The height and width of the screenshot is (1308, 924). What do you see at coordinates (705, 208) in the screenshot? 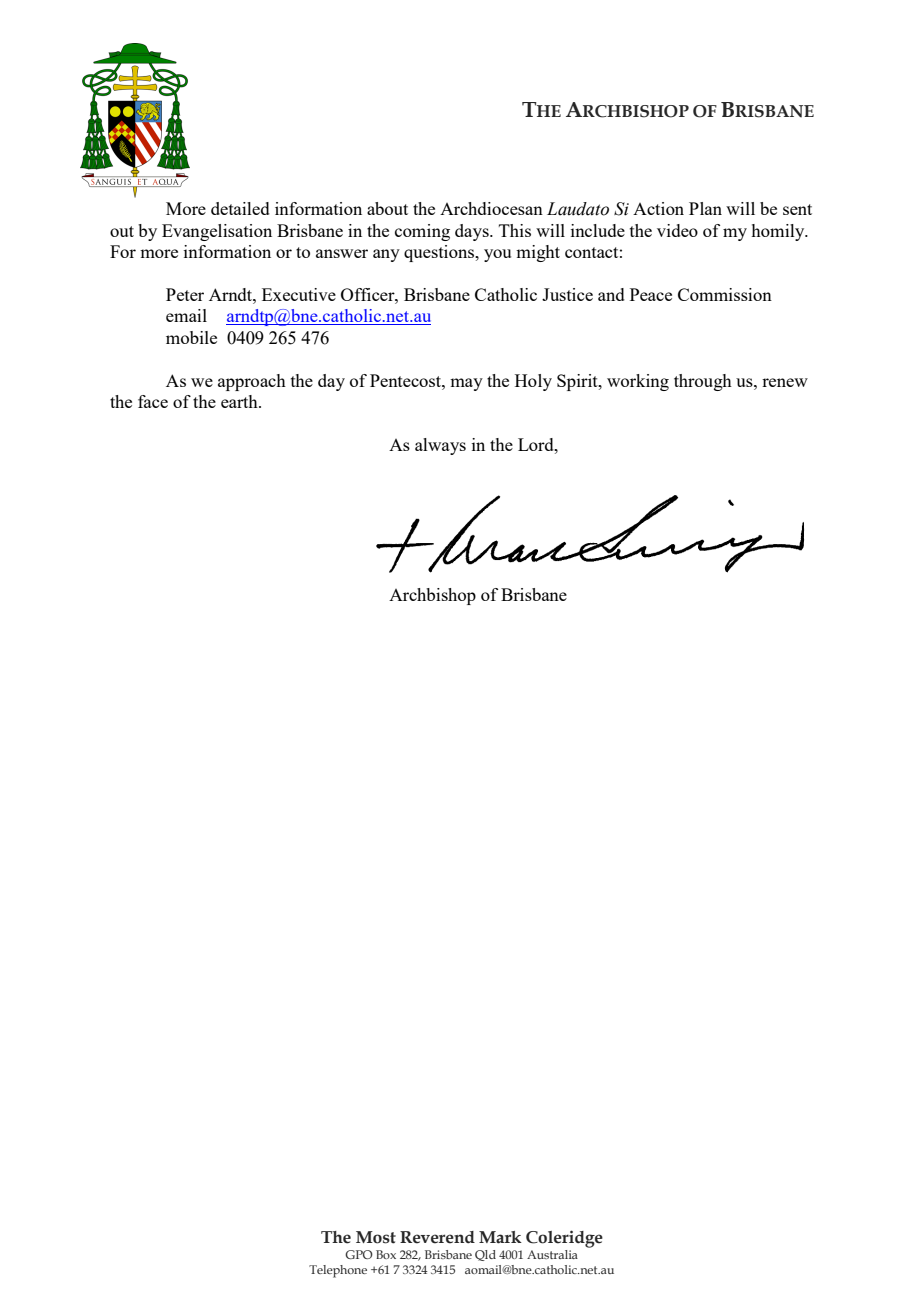
I see `Plan` at bounding box center [705, 208].
